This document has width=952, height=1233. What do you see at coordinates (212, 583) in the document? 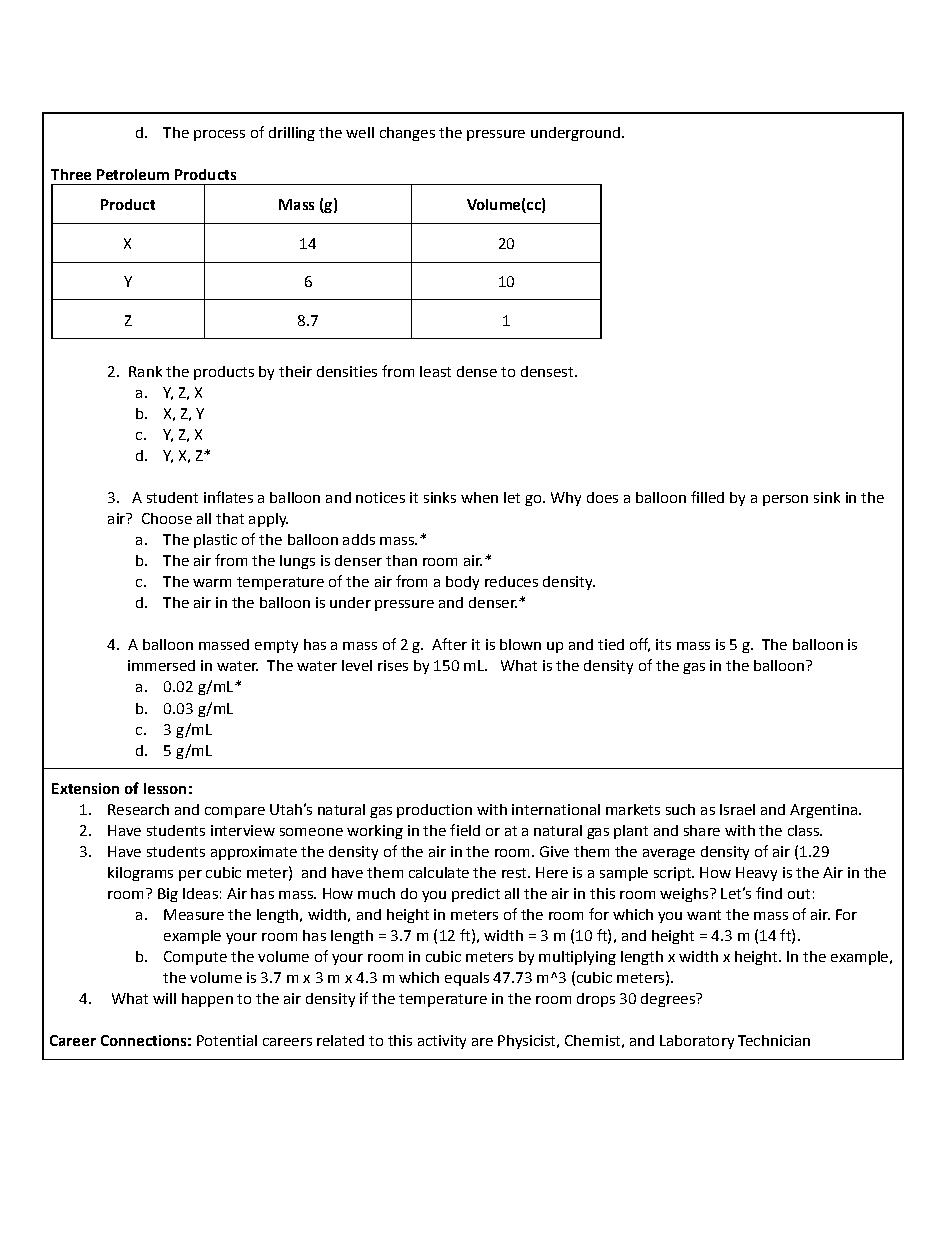
I see `warm` at bounding box center [212, 583].
